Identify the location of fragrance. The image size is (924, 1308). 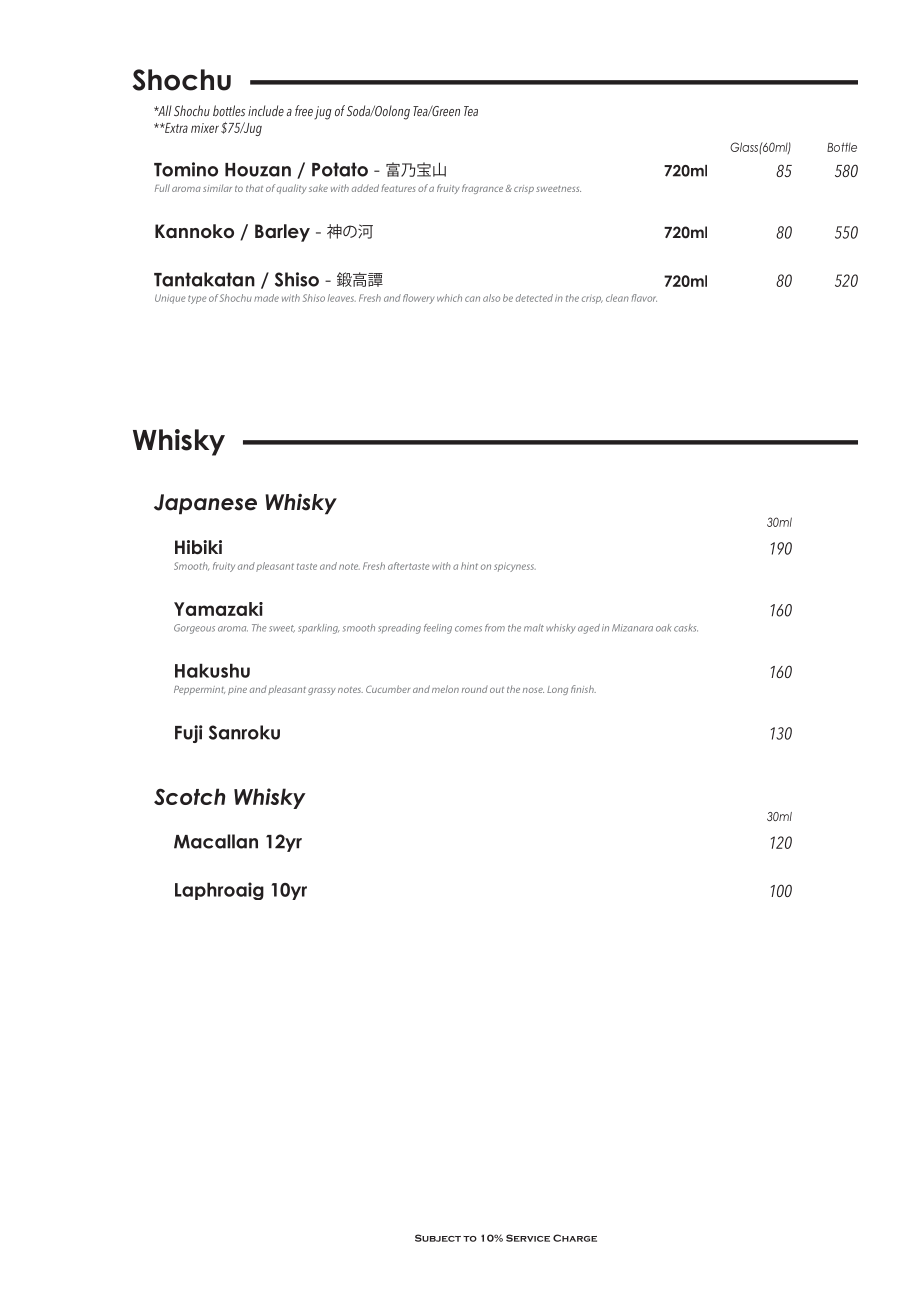
(482, 189).
